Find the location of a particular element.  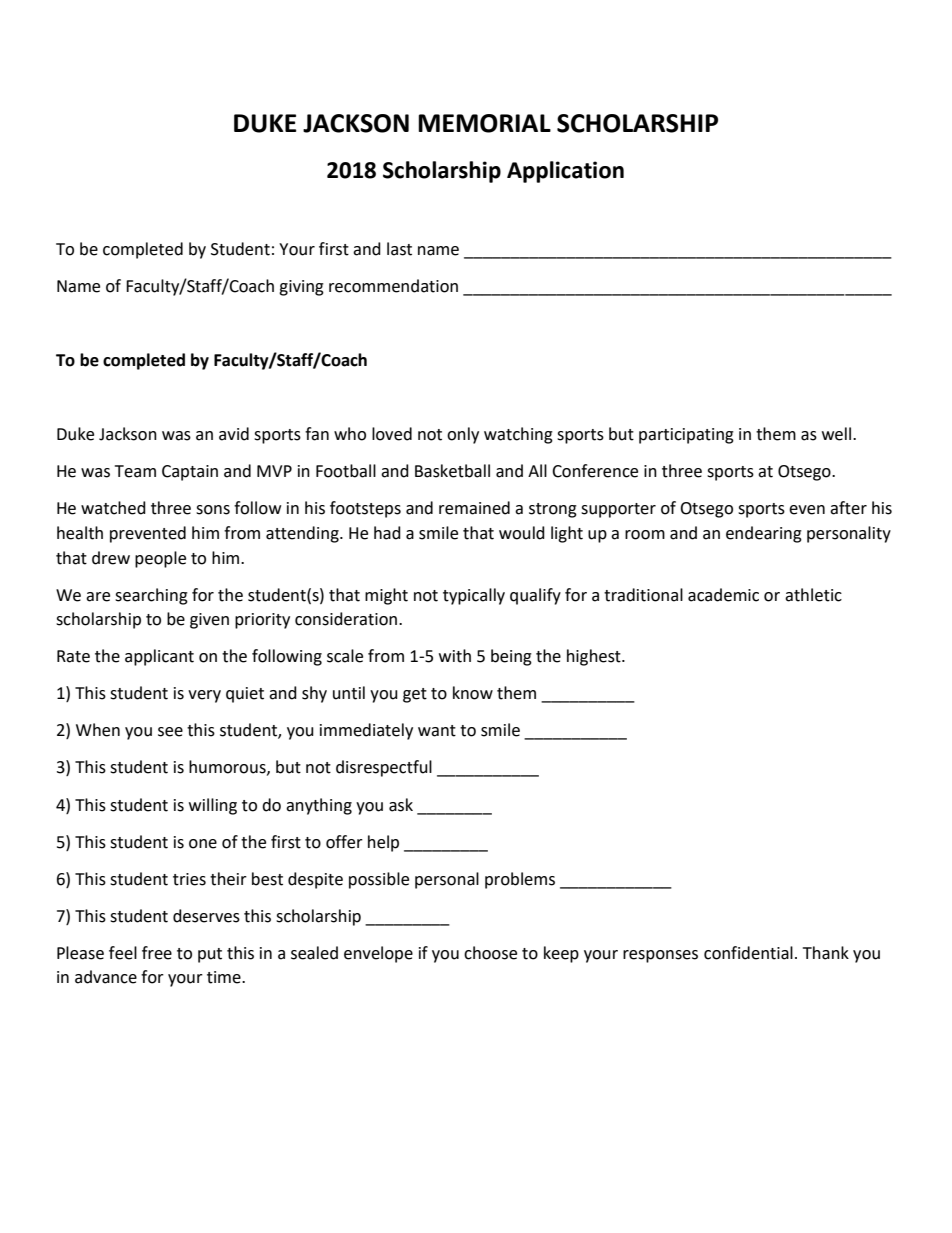

people is located at coordinates (160, 559).
